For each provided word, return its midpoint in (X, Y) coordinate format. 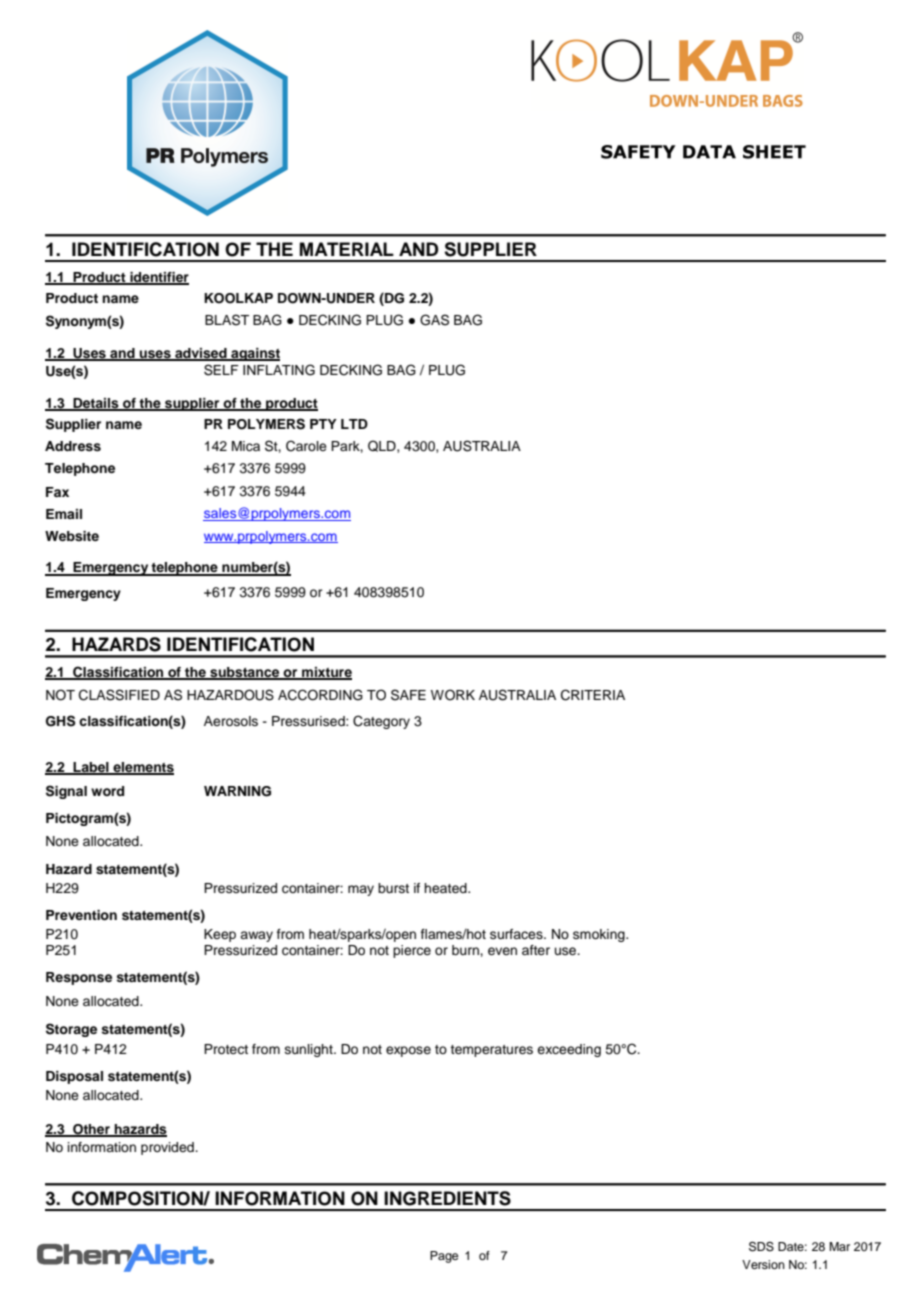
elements (142, 768)
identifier (158, 278)
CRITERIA (593, 695)
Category (381, 722)
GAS (434, 320)
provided (168, 1148)
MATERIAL (347, 249)
